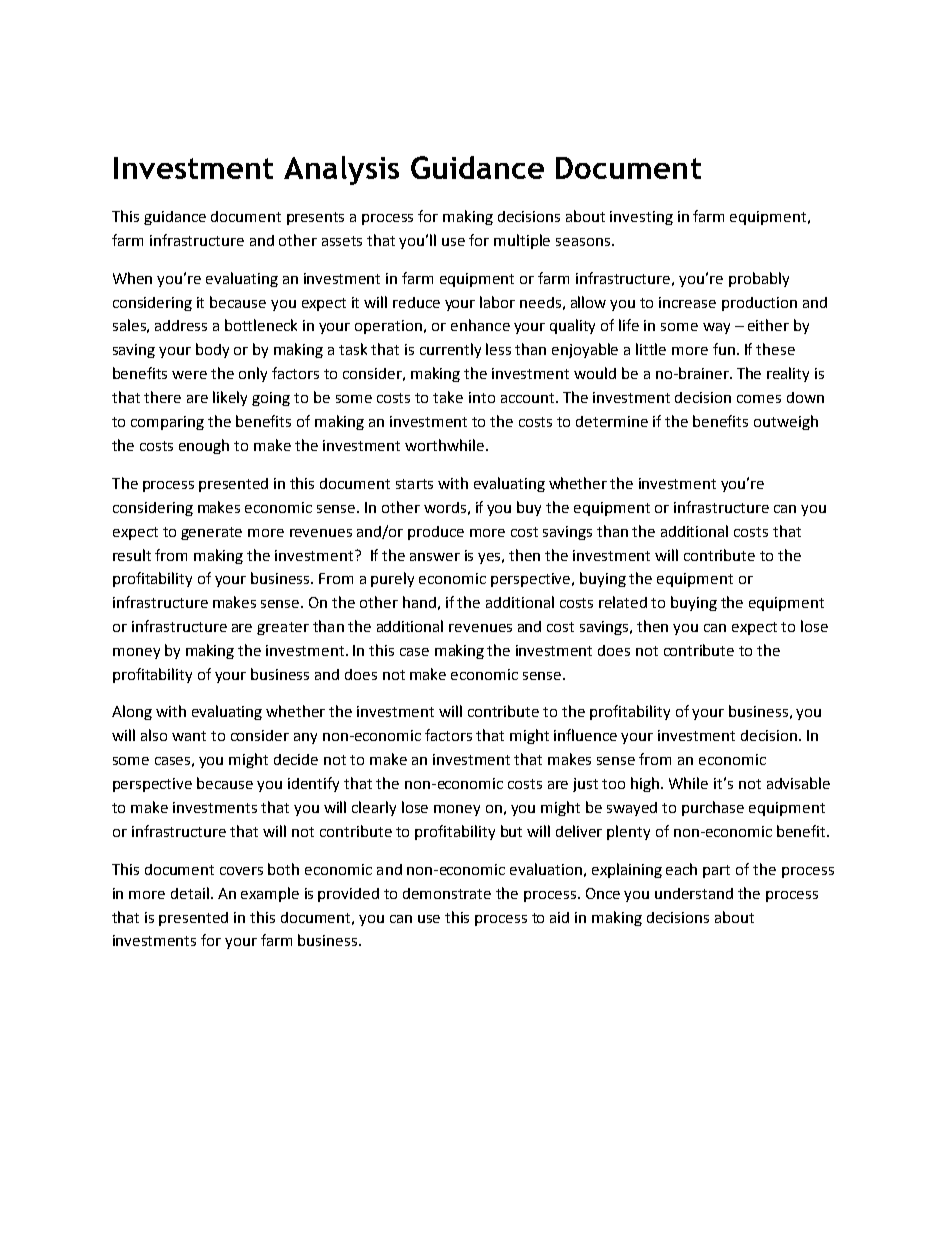  Describe the element at coordinates (522, 241) in the screenshot. I see `multiple` at that location.
